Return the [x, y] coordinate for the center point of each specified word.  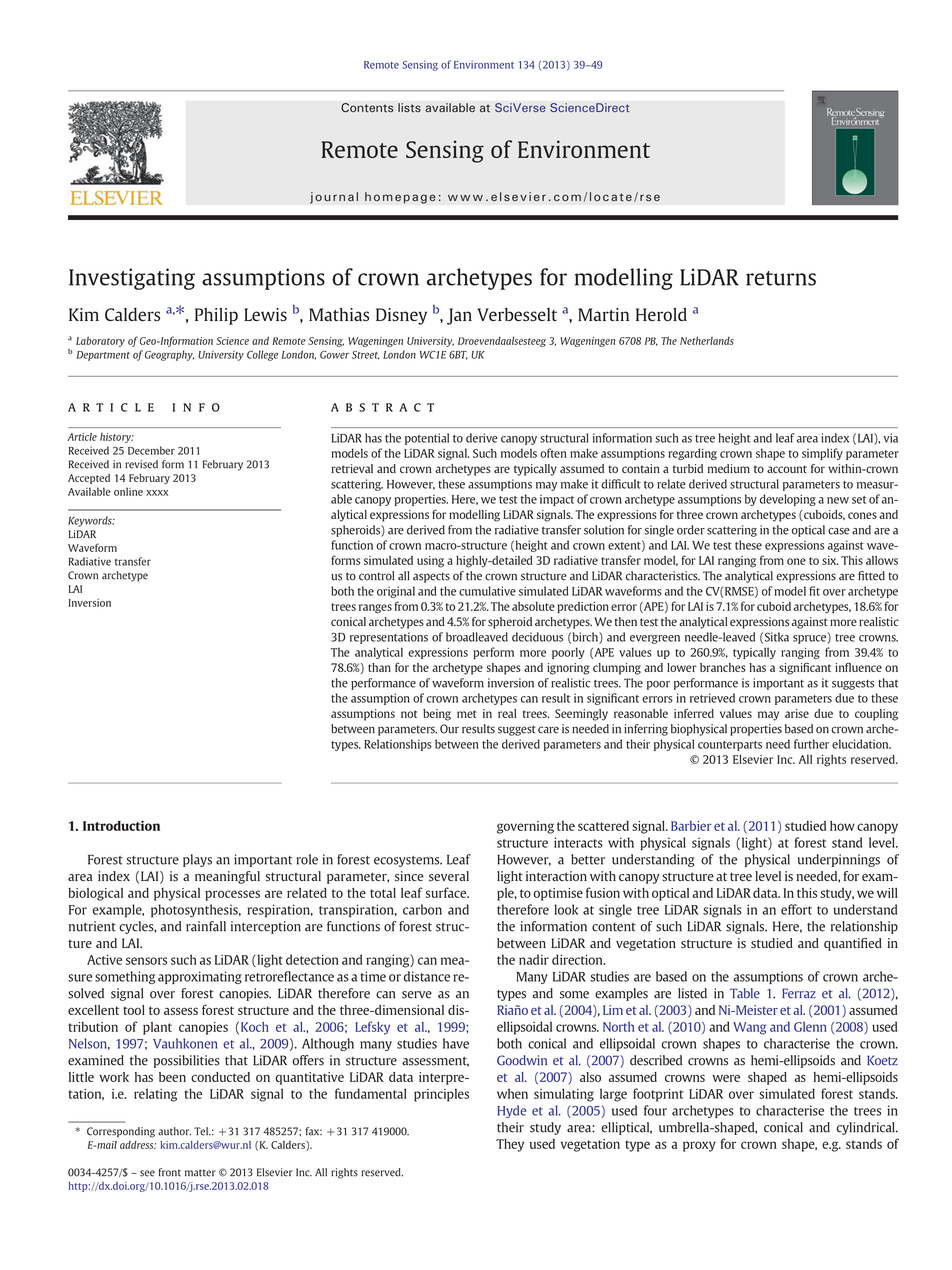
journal [334, 198]
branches [723, 667]
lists [409, 108]
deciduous [537, 637]
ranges [375, 609]
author [174, 1131]
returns [781, 278]
